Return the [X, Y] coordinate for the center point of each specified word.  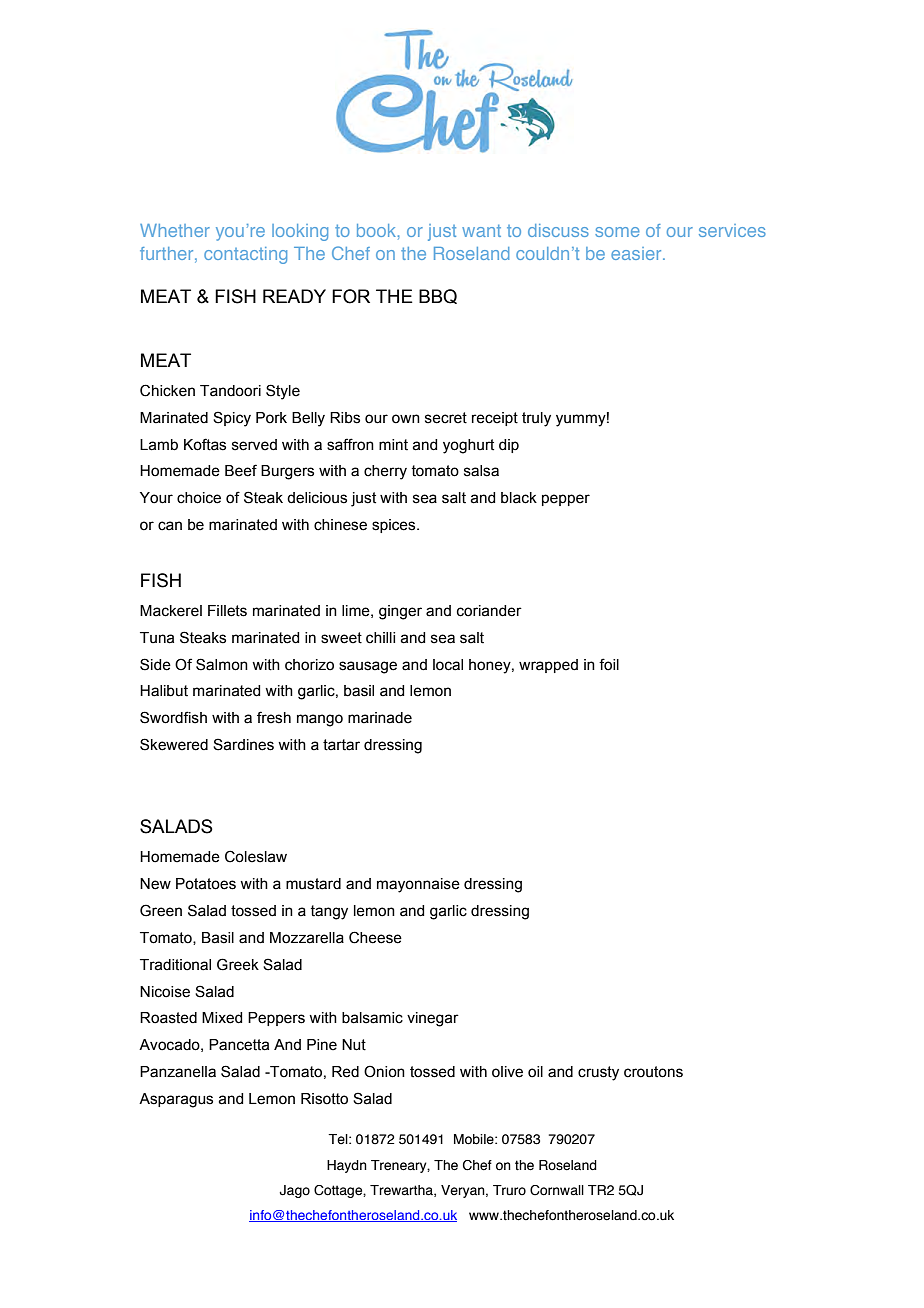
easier [637, 253]
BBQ [438, 296]
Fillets [227, 611]
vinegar [433, 1019]
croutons [653, 1072]
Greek [238, 964]
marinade [380, 718]
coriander [489, 611]
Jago [294, 1191]
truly [536, 419]
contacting [245, 255]
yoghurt [468, 446]
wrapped [548, 666]
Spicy [232, 419]
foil [609, 664]
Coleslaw [256, 856]
